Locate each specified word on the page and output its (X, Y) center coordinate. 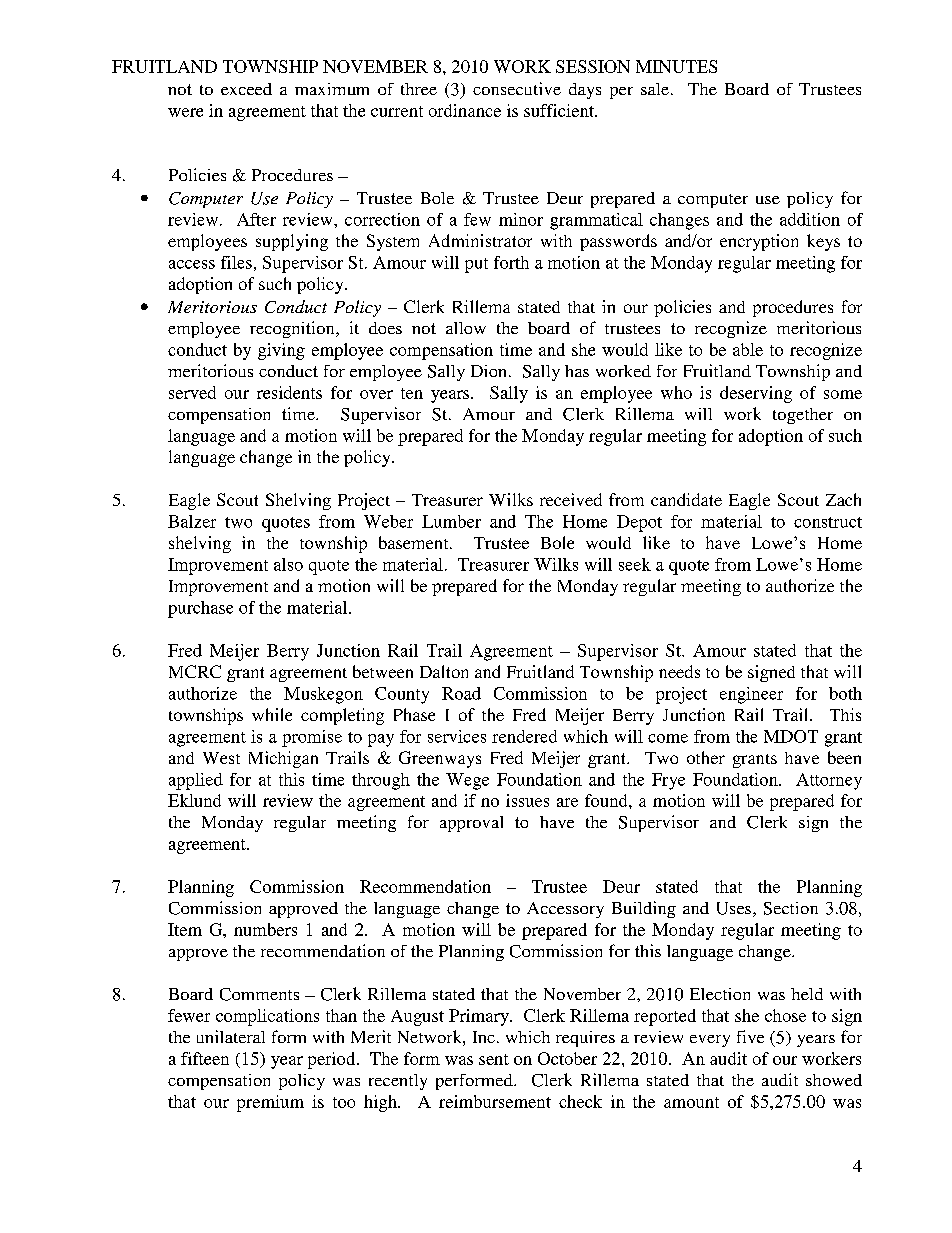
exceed (246, 89)
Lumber (451, 521)
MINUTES (676, 66)
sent (494, 1059)
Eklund (194, 800)
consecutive (517, 88)
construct (828, 522)
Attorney (829, 781)
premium (270, 1103)
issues (527, 800)
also (288, 564)
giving (281, 351)
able (748, 349)
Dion (490, 371)
